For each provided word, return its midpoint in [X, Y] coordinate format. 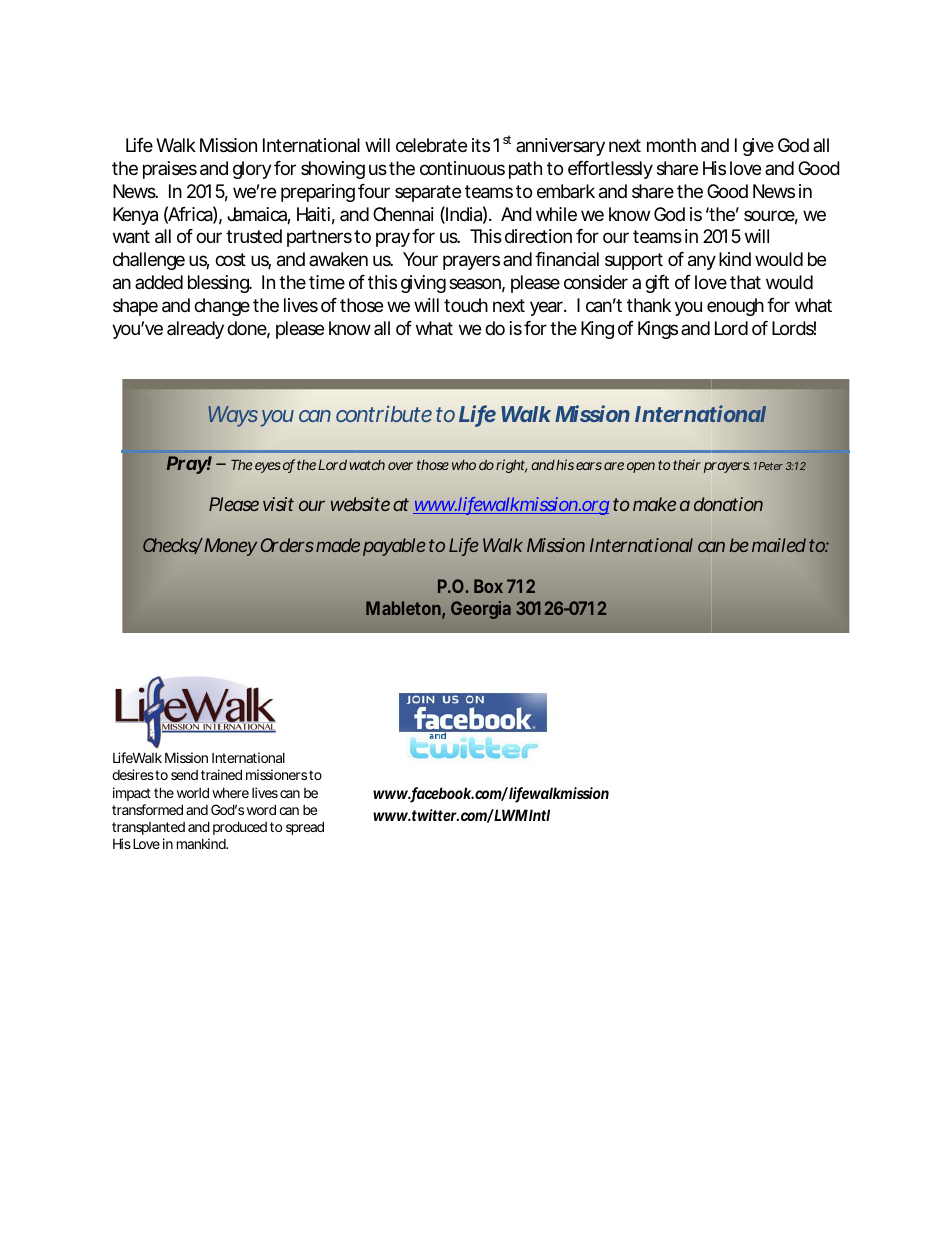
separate [428, 193]
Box [488, 586]
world [193, 792]
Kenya [135, 216]
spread [305, 828]
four [374, 191]
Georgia [481, 610]
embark [566, 191]
